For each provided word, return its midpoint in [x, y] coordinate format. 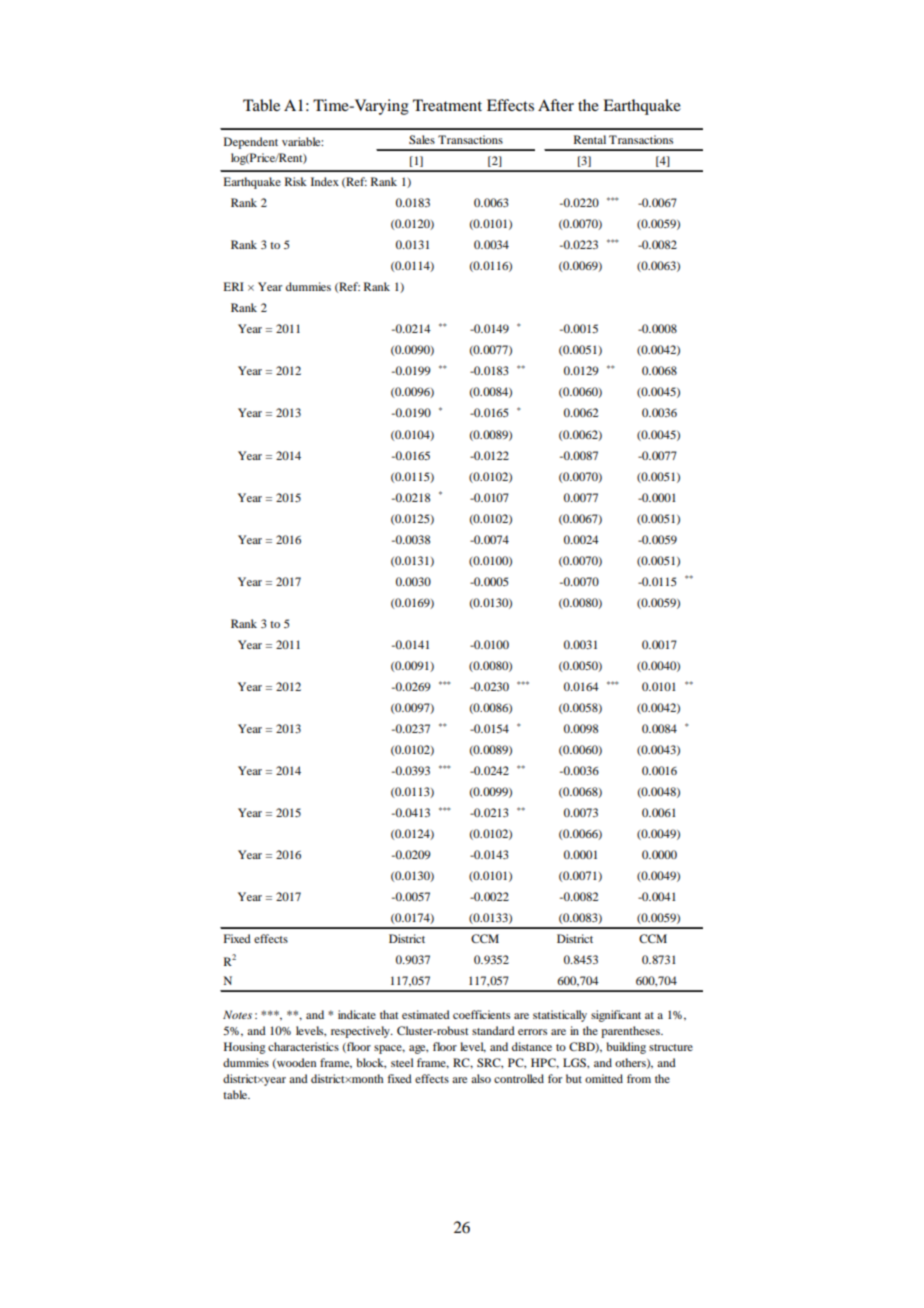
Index [325, 181]
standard [493, 1030]
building [626, 1048]
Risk [296, 181]
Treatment [447, 105]
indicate [357, 1014]
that [389, 1014]
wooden [295, 1063]
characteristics [303, 1046]
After [556, 105]
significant [616, 1016]
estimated [426, 1014]
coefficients [481, 1014]
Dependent [251, 143]
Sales [422, 139]
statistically [560, 1016]
